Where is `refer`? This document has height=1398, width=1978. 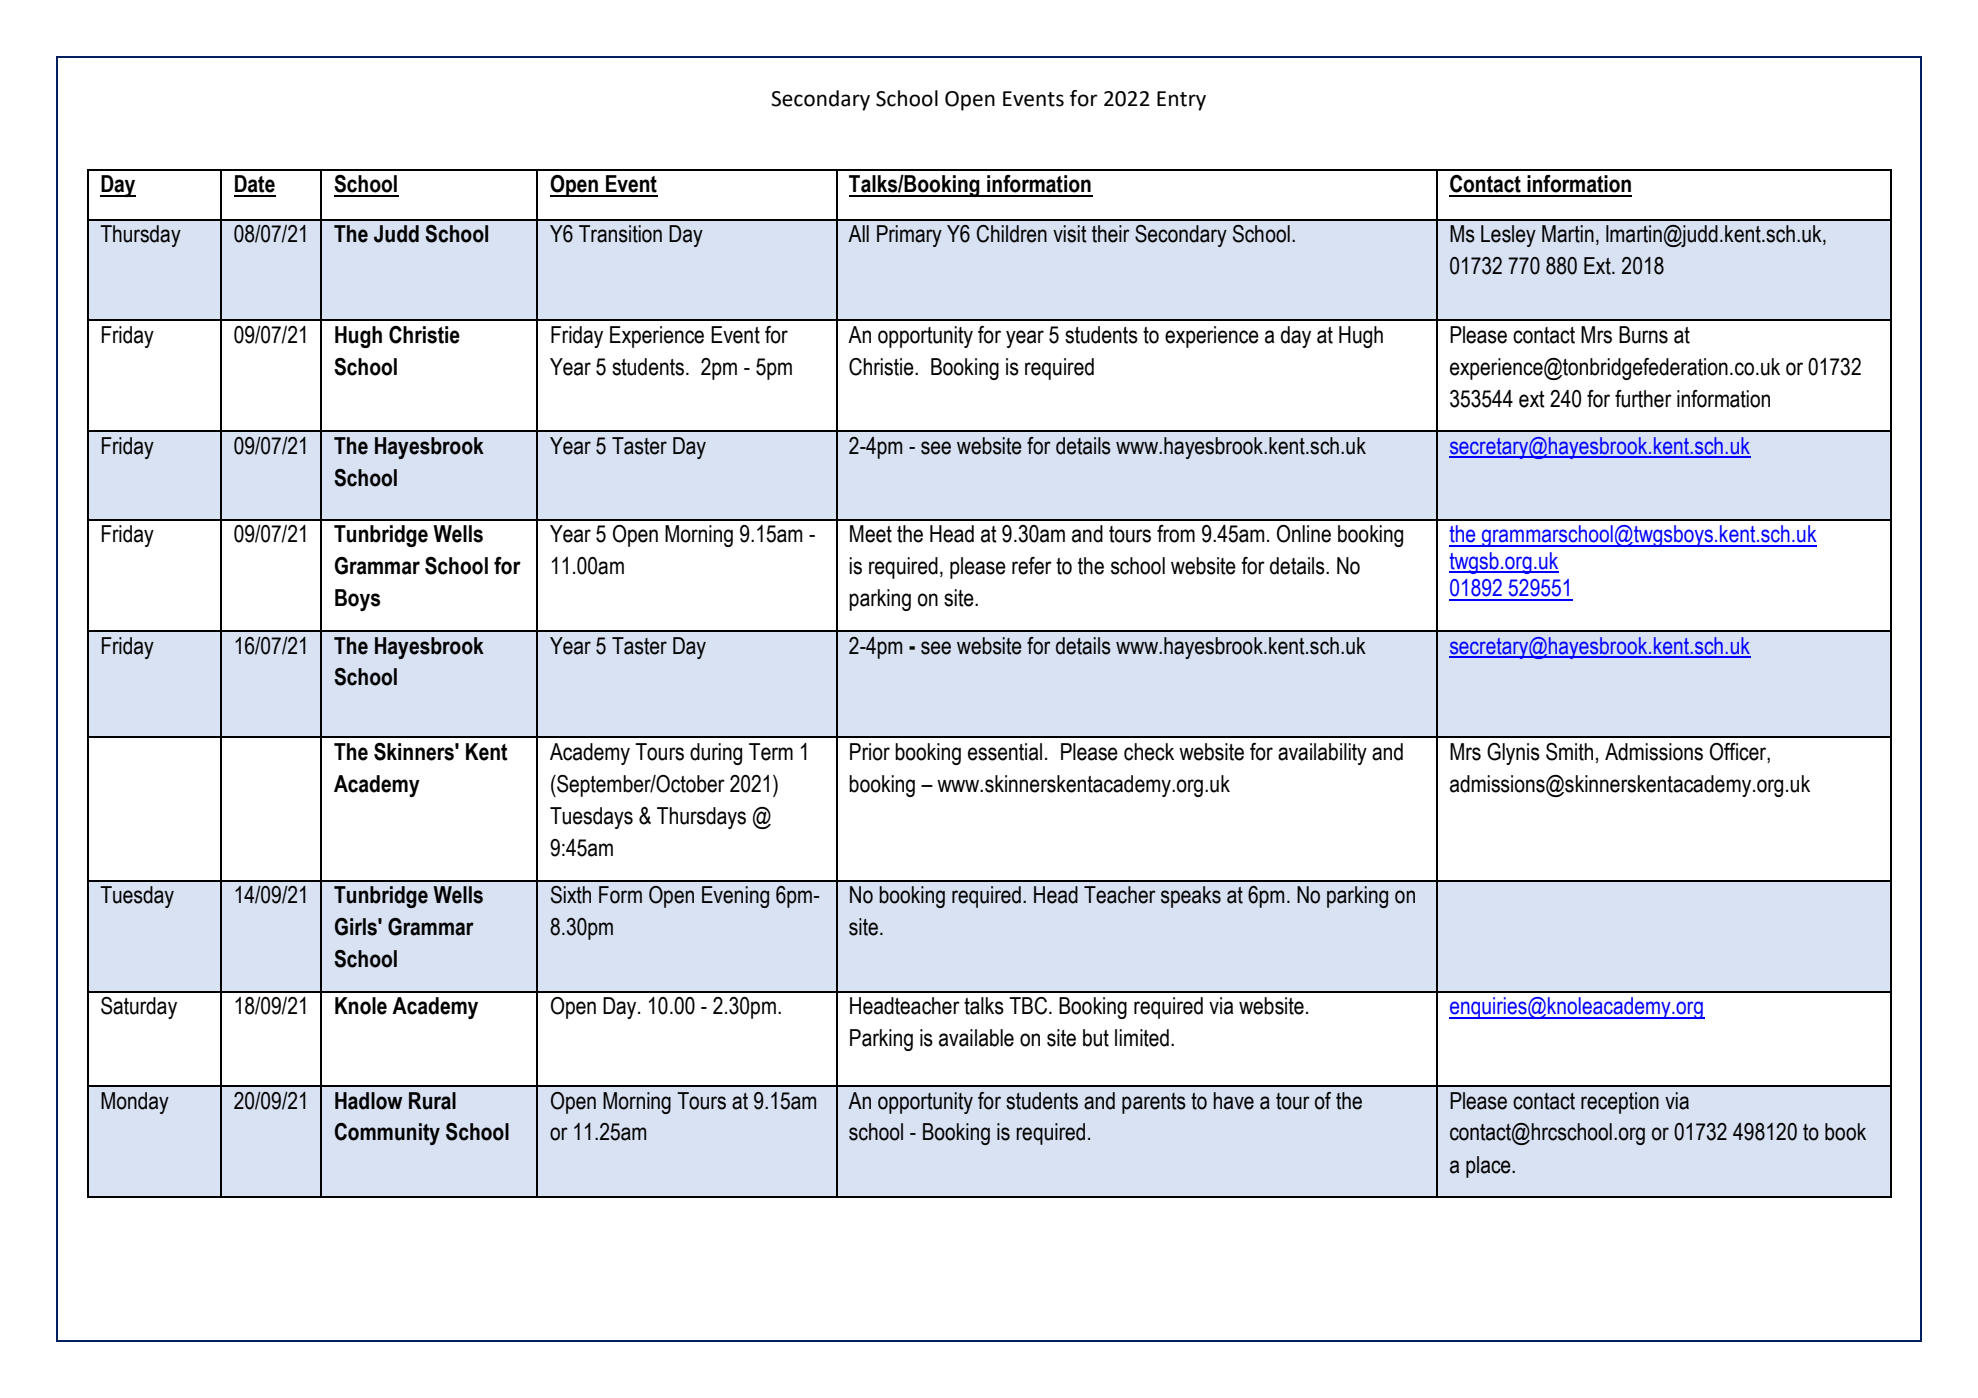 refer is located at coordinates (1032, 566).
